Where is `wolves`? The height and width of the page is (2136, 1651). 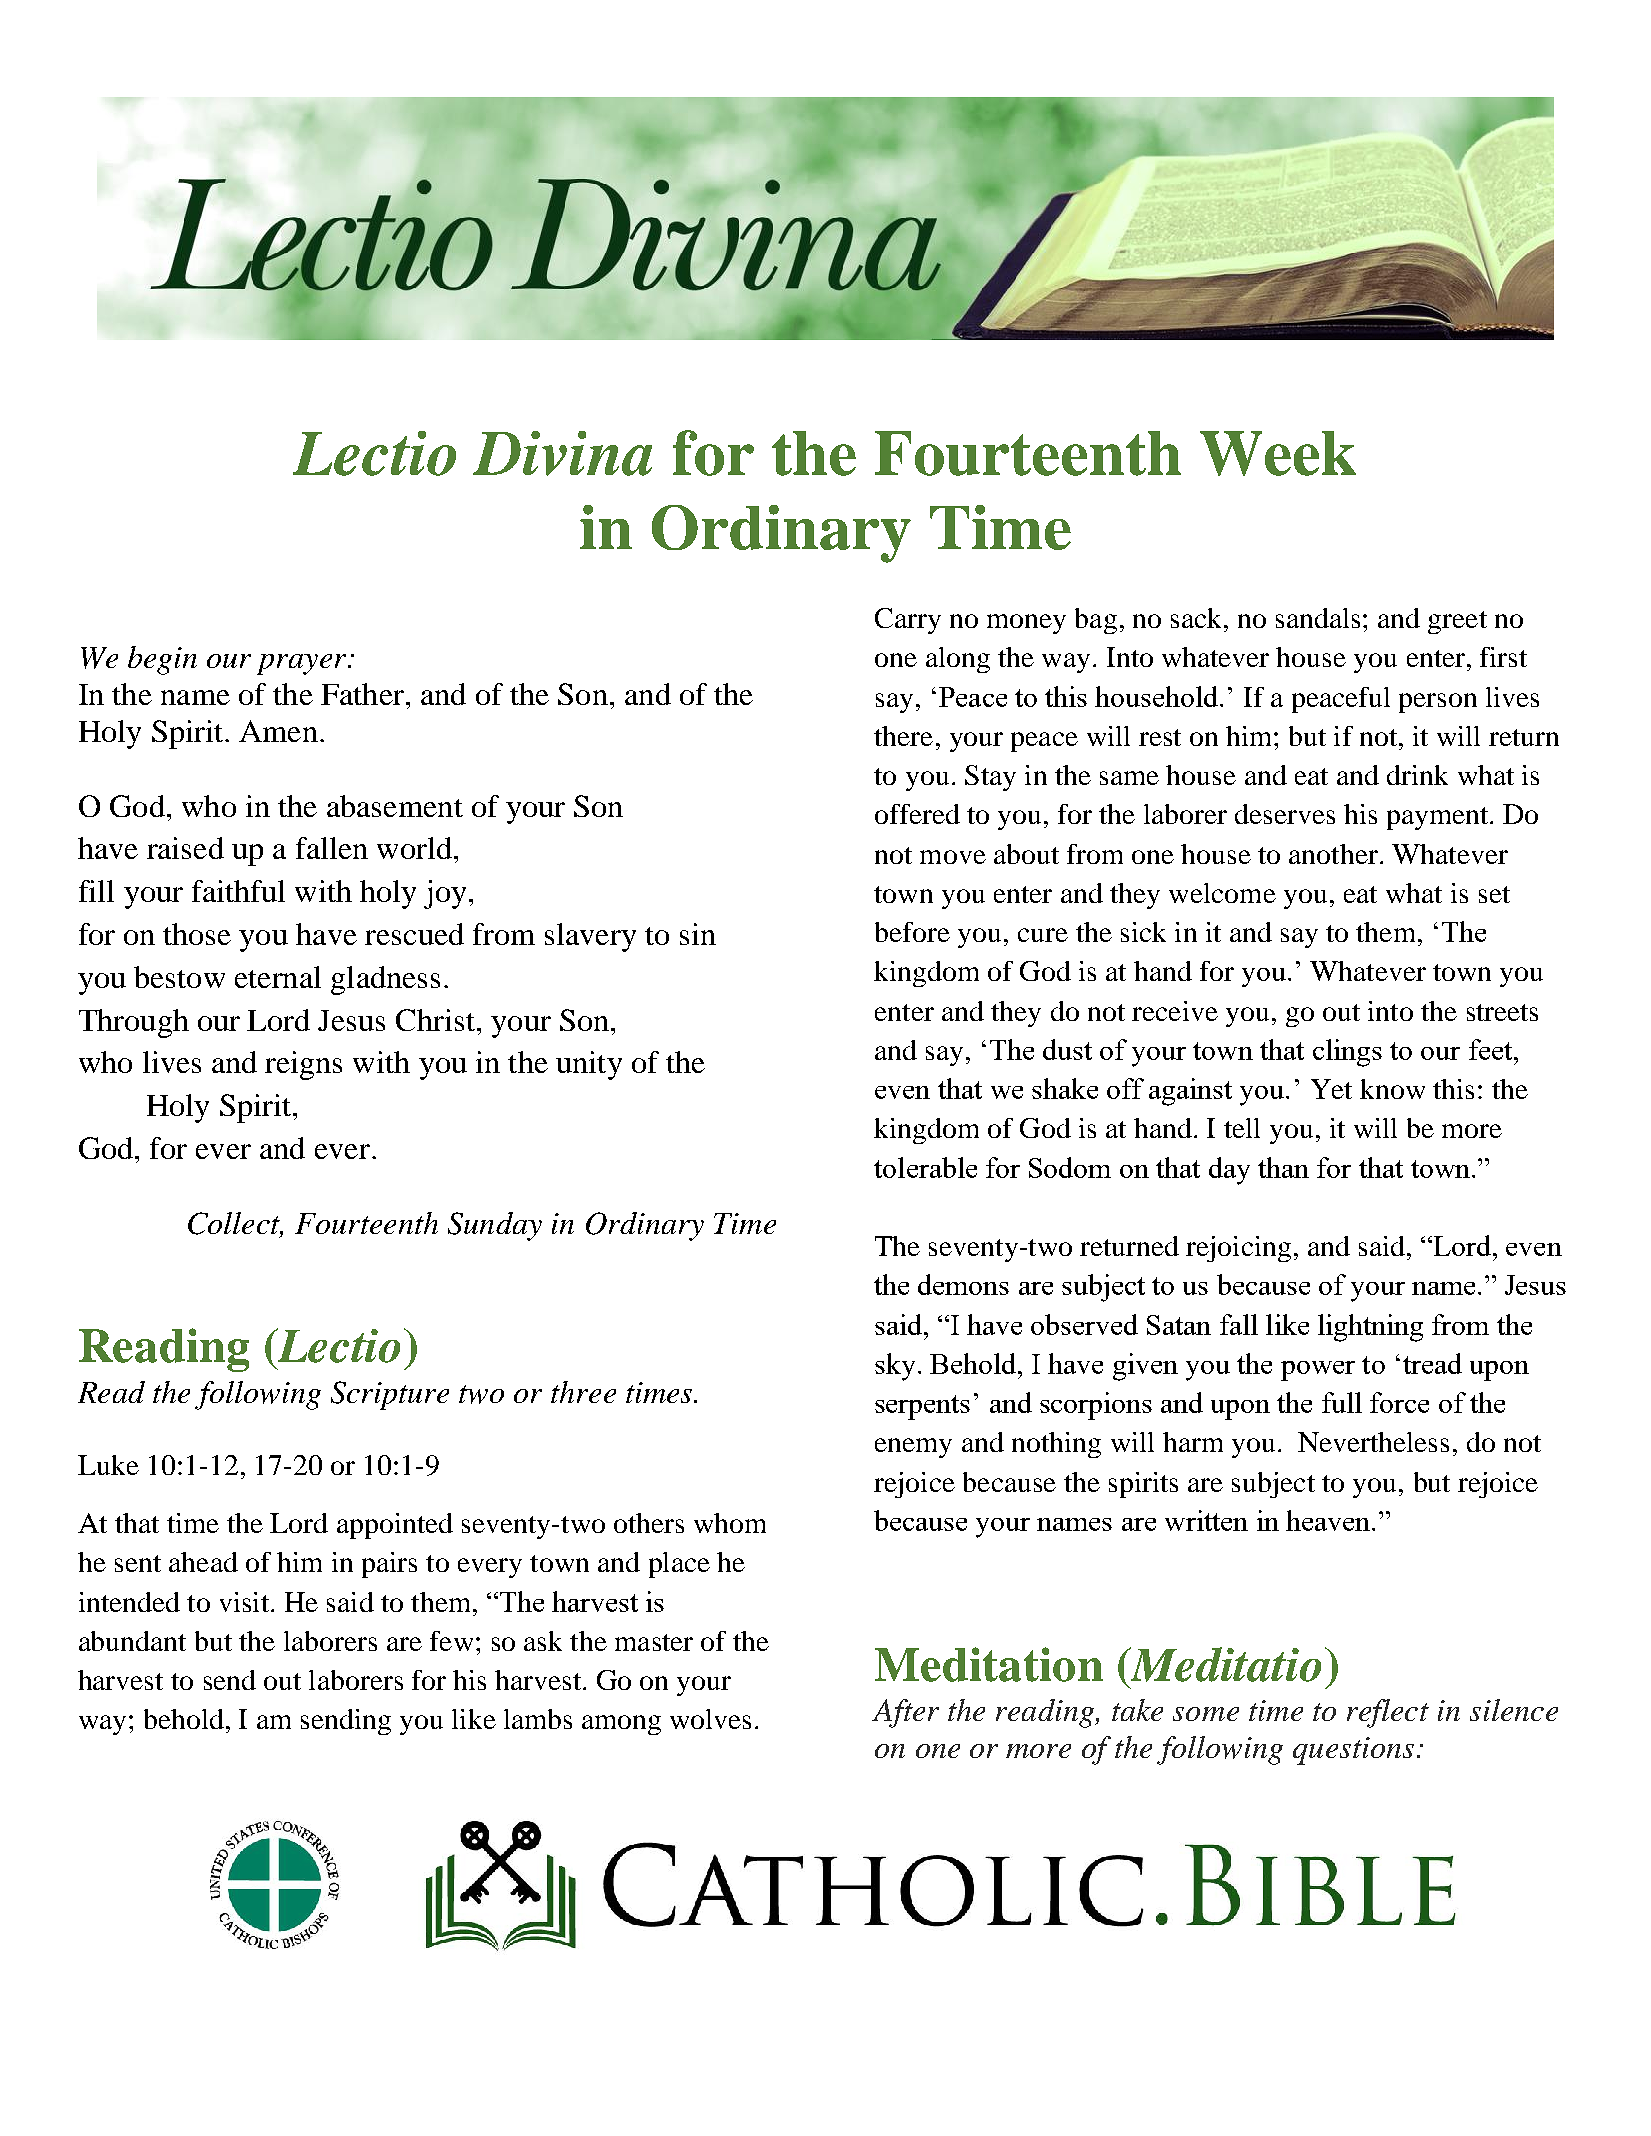 wolves is located at coordinates (710, 1719).
